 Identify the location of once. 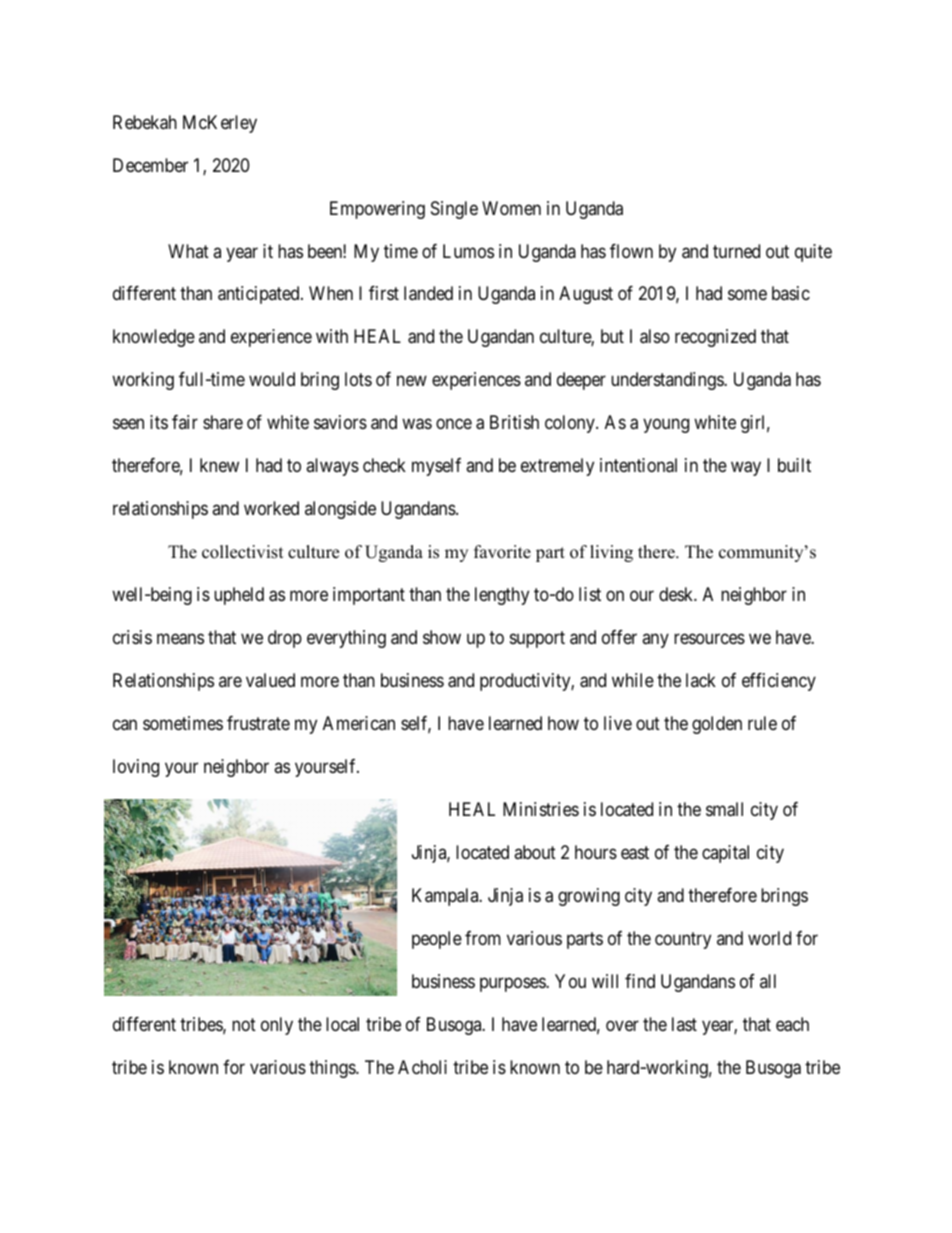
(454, 424).
